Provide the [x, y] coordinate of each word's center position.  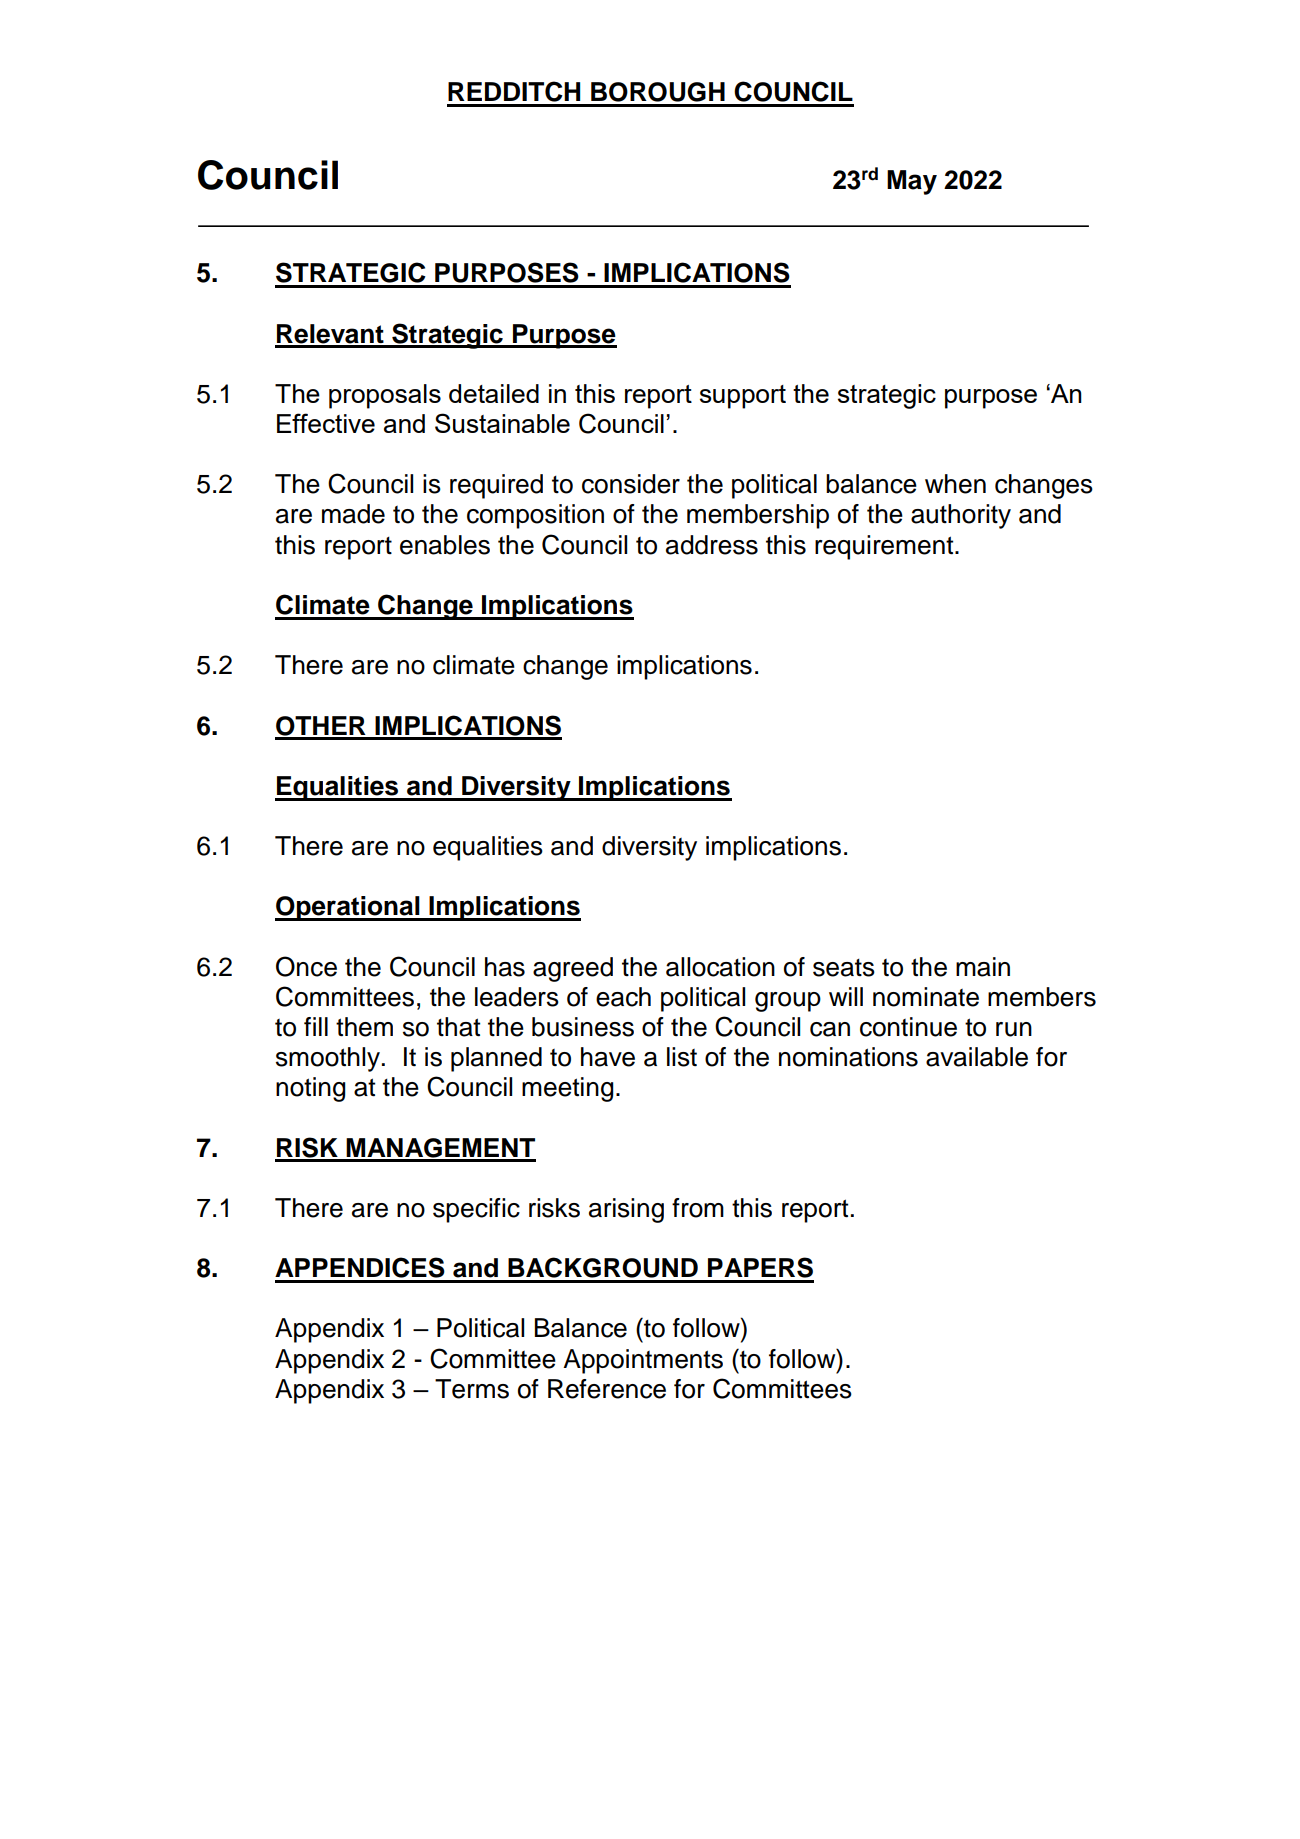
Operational [348, 908]
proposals [385, 396]
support [743, 397]
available [977, 1057]
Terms [472, 1389]
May [912, 182]
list [682, 1057]
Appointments [643, 1361]
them [364, 1027]
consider [631, 484]
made [353, 514]
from [698, 1208]
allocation [720, 967]
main [983, 967]
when [955, 484]
